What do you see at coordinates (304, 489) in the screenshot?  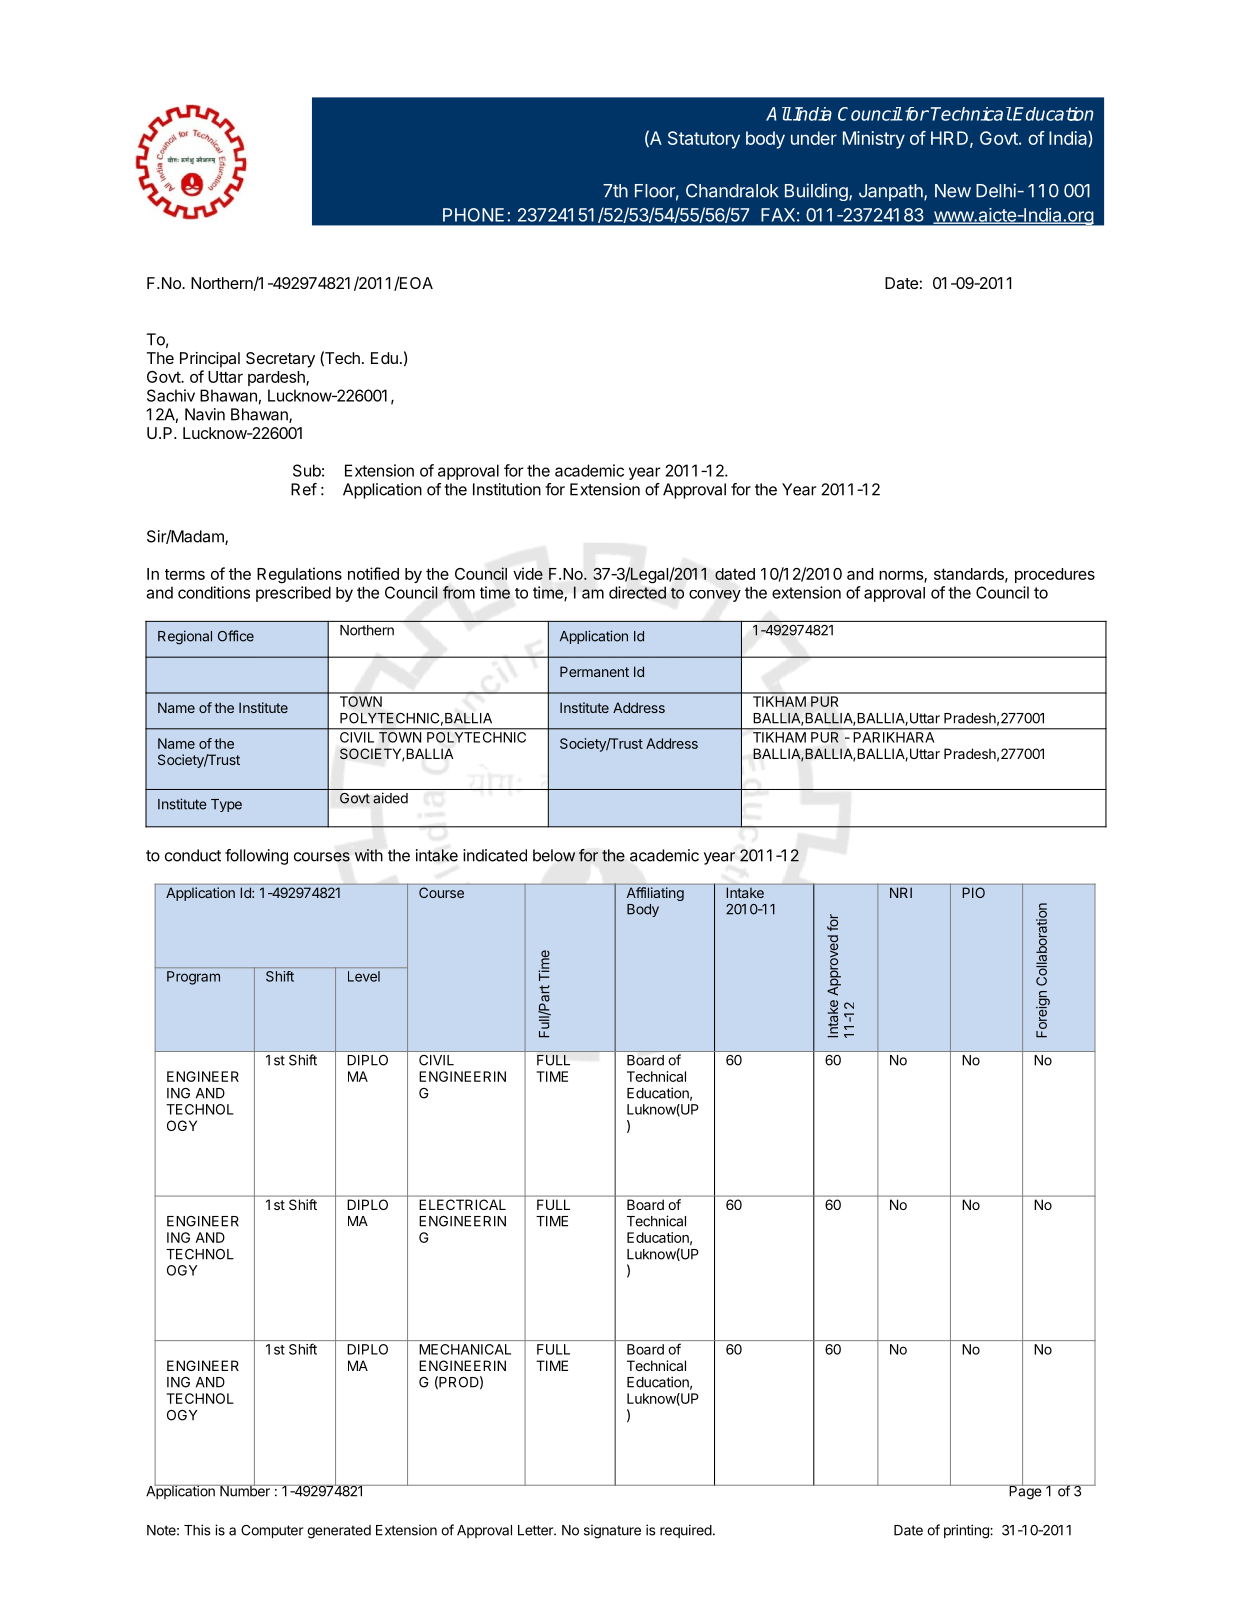 I see `Ref` at bounding box center [304, 489].
